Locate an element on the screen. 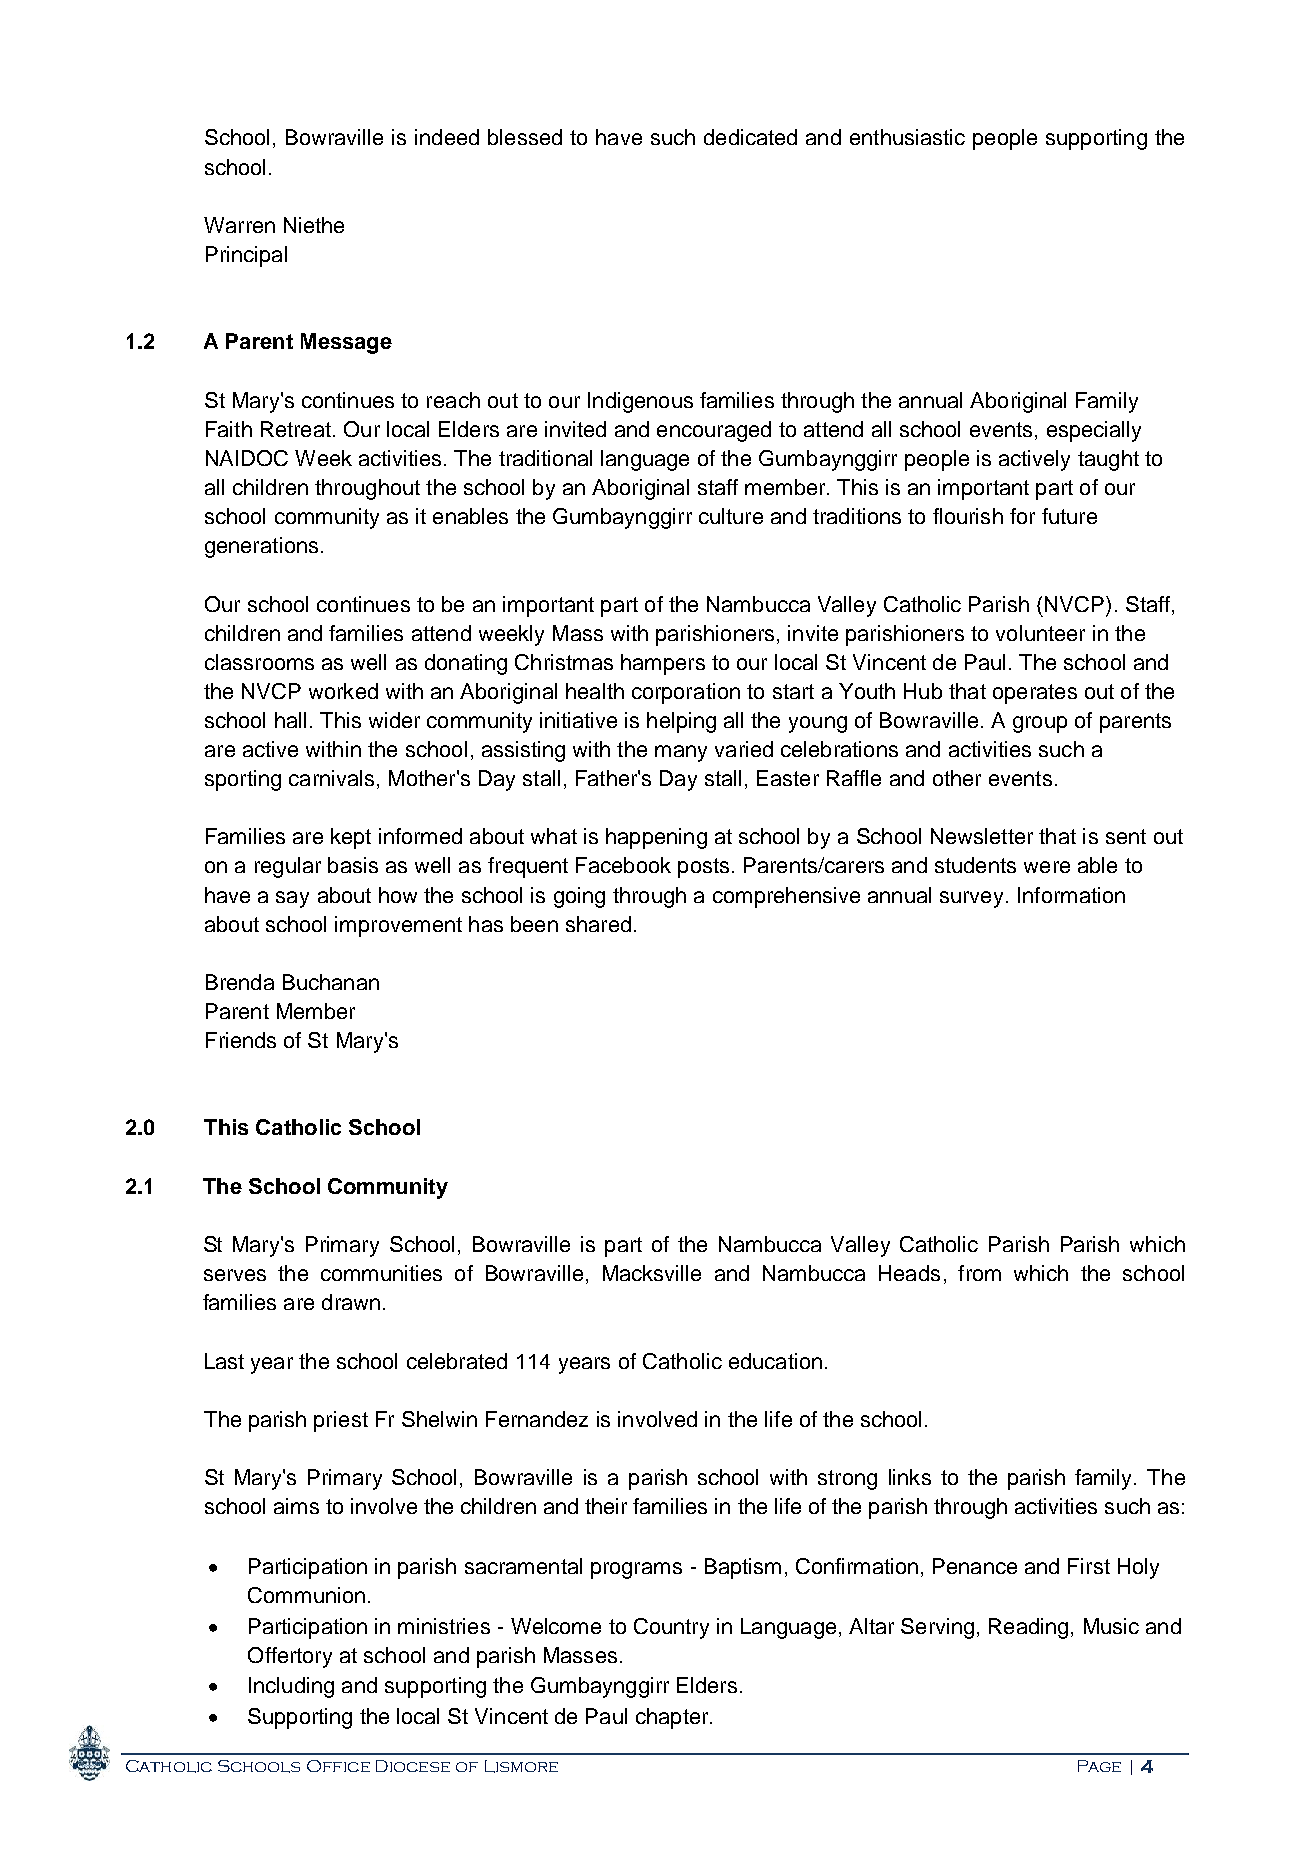 This screenshot has width=1311, height=1854. chapter is located at coordinates (673, 1718).
